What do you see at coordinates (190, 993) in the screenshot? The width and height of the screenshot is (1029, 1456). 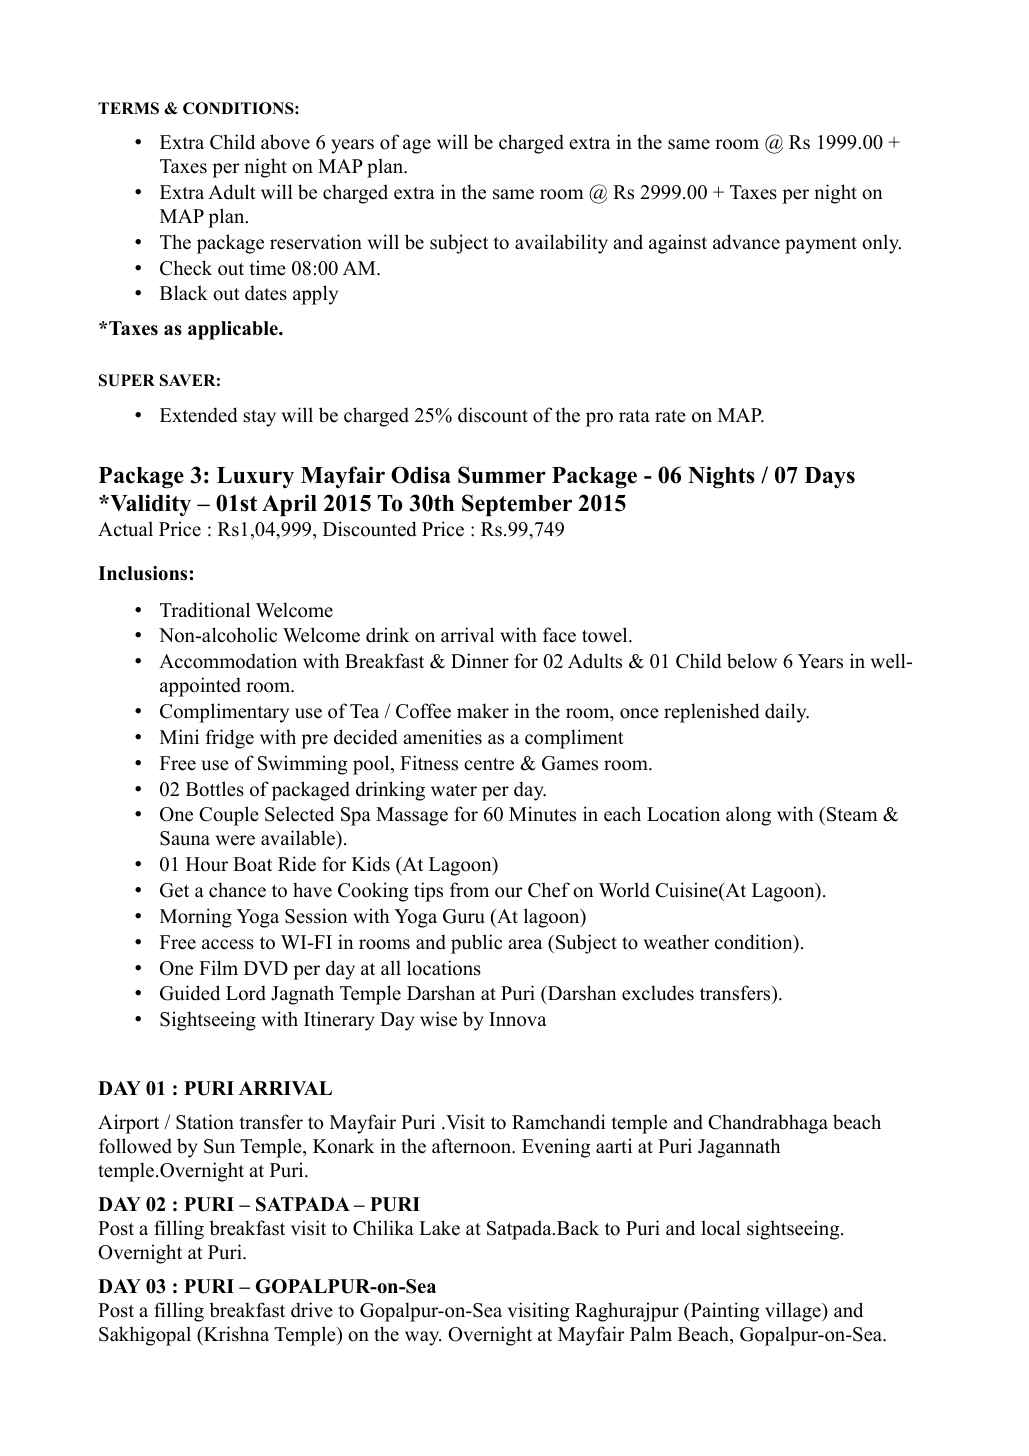 I see `Guided` at bounding box center [190, 993].
